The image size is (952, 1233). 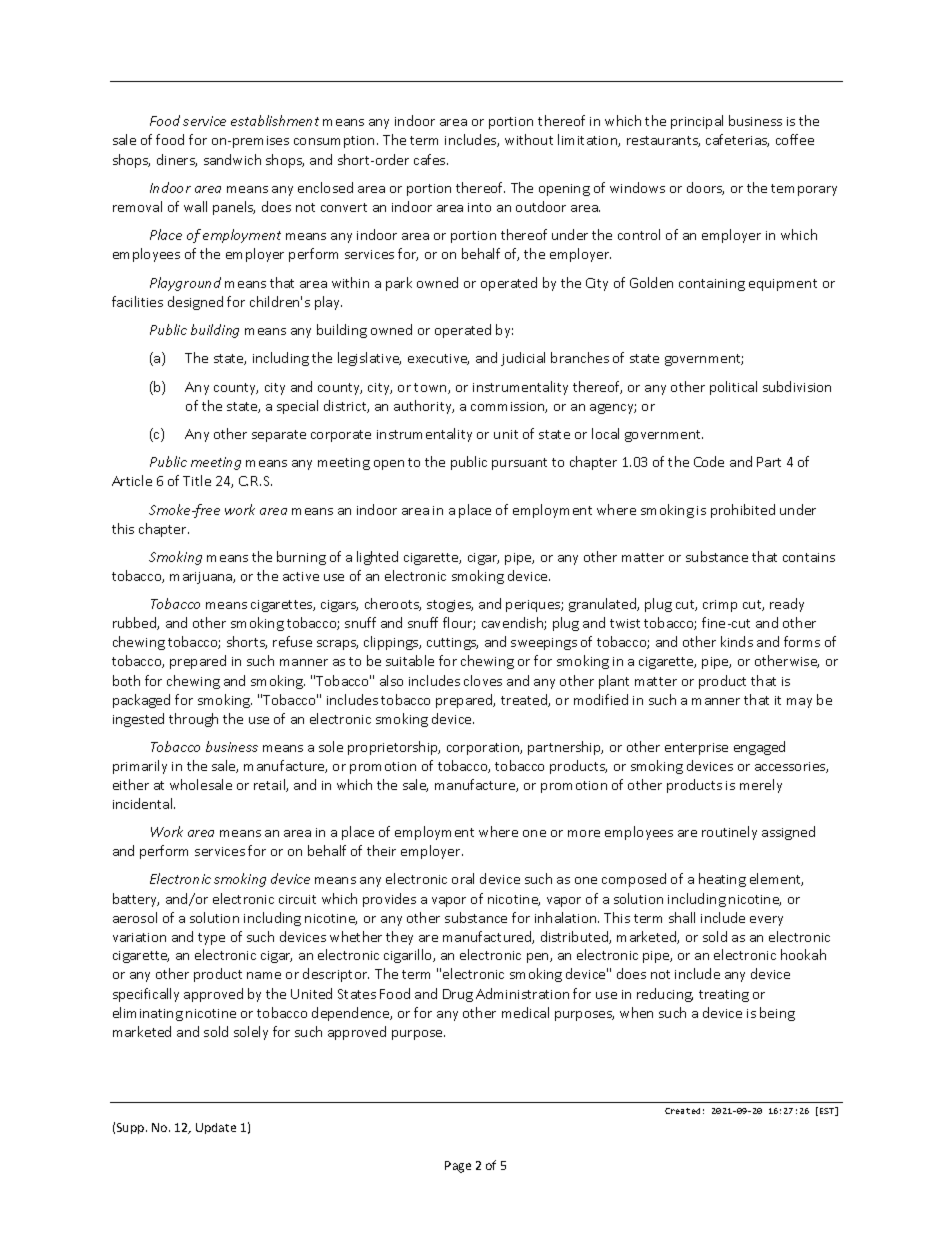 I want to click on cafes, so click(x=431, y=159).
